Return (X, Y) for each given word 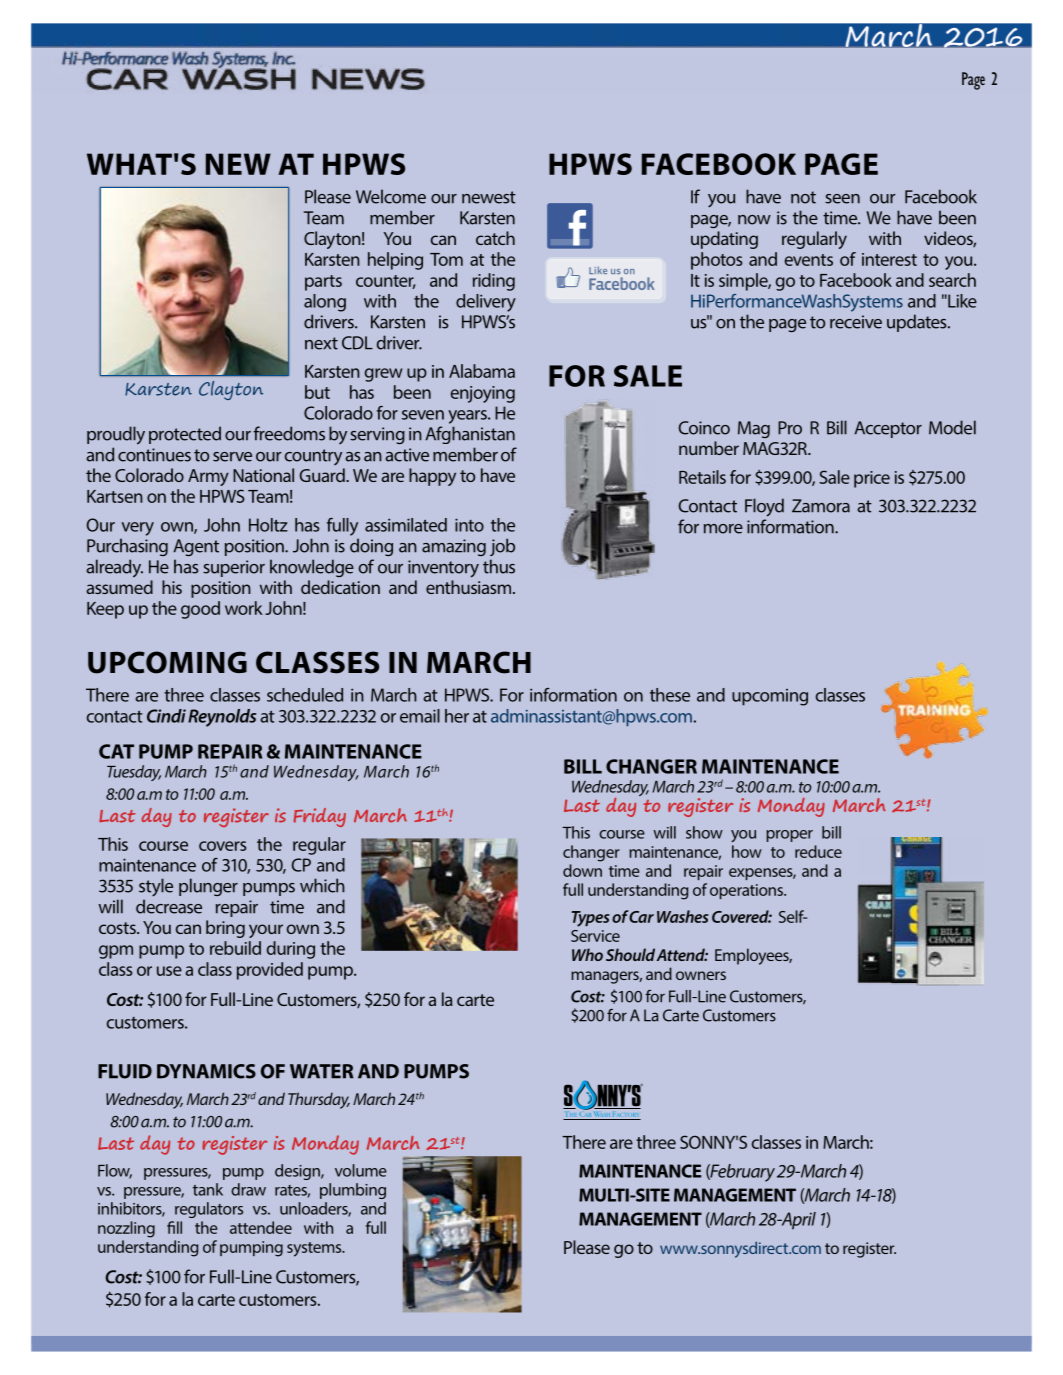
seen (842, 199)
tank (208, 1189)
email (420, 716)
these (670, 695)
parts (323, 283)
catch (495, 238)
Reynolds (222, 718)
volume (361, 1170)
